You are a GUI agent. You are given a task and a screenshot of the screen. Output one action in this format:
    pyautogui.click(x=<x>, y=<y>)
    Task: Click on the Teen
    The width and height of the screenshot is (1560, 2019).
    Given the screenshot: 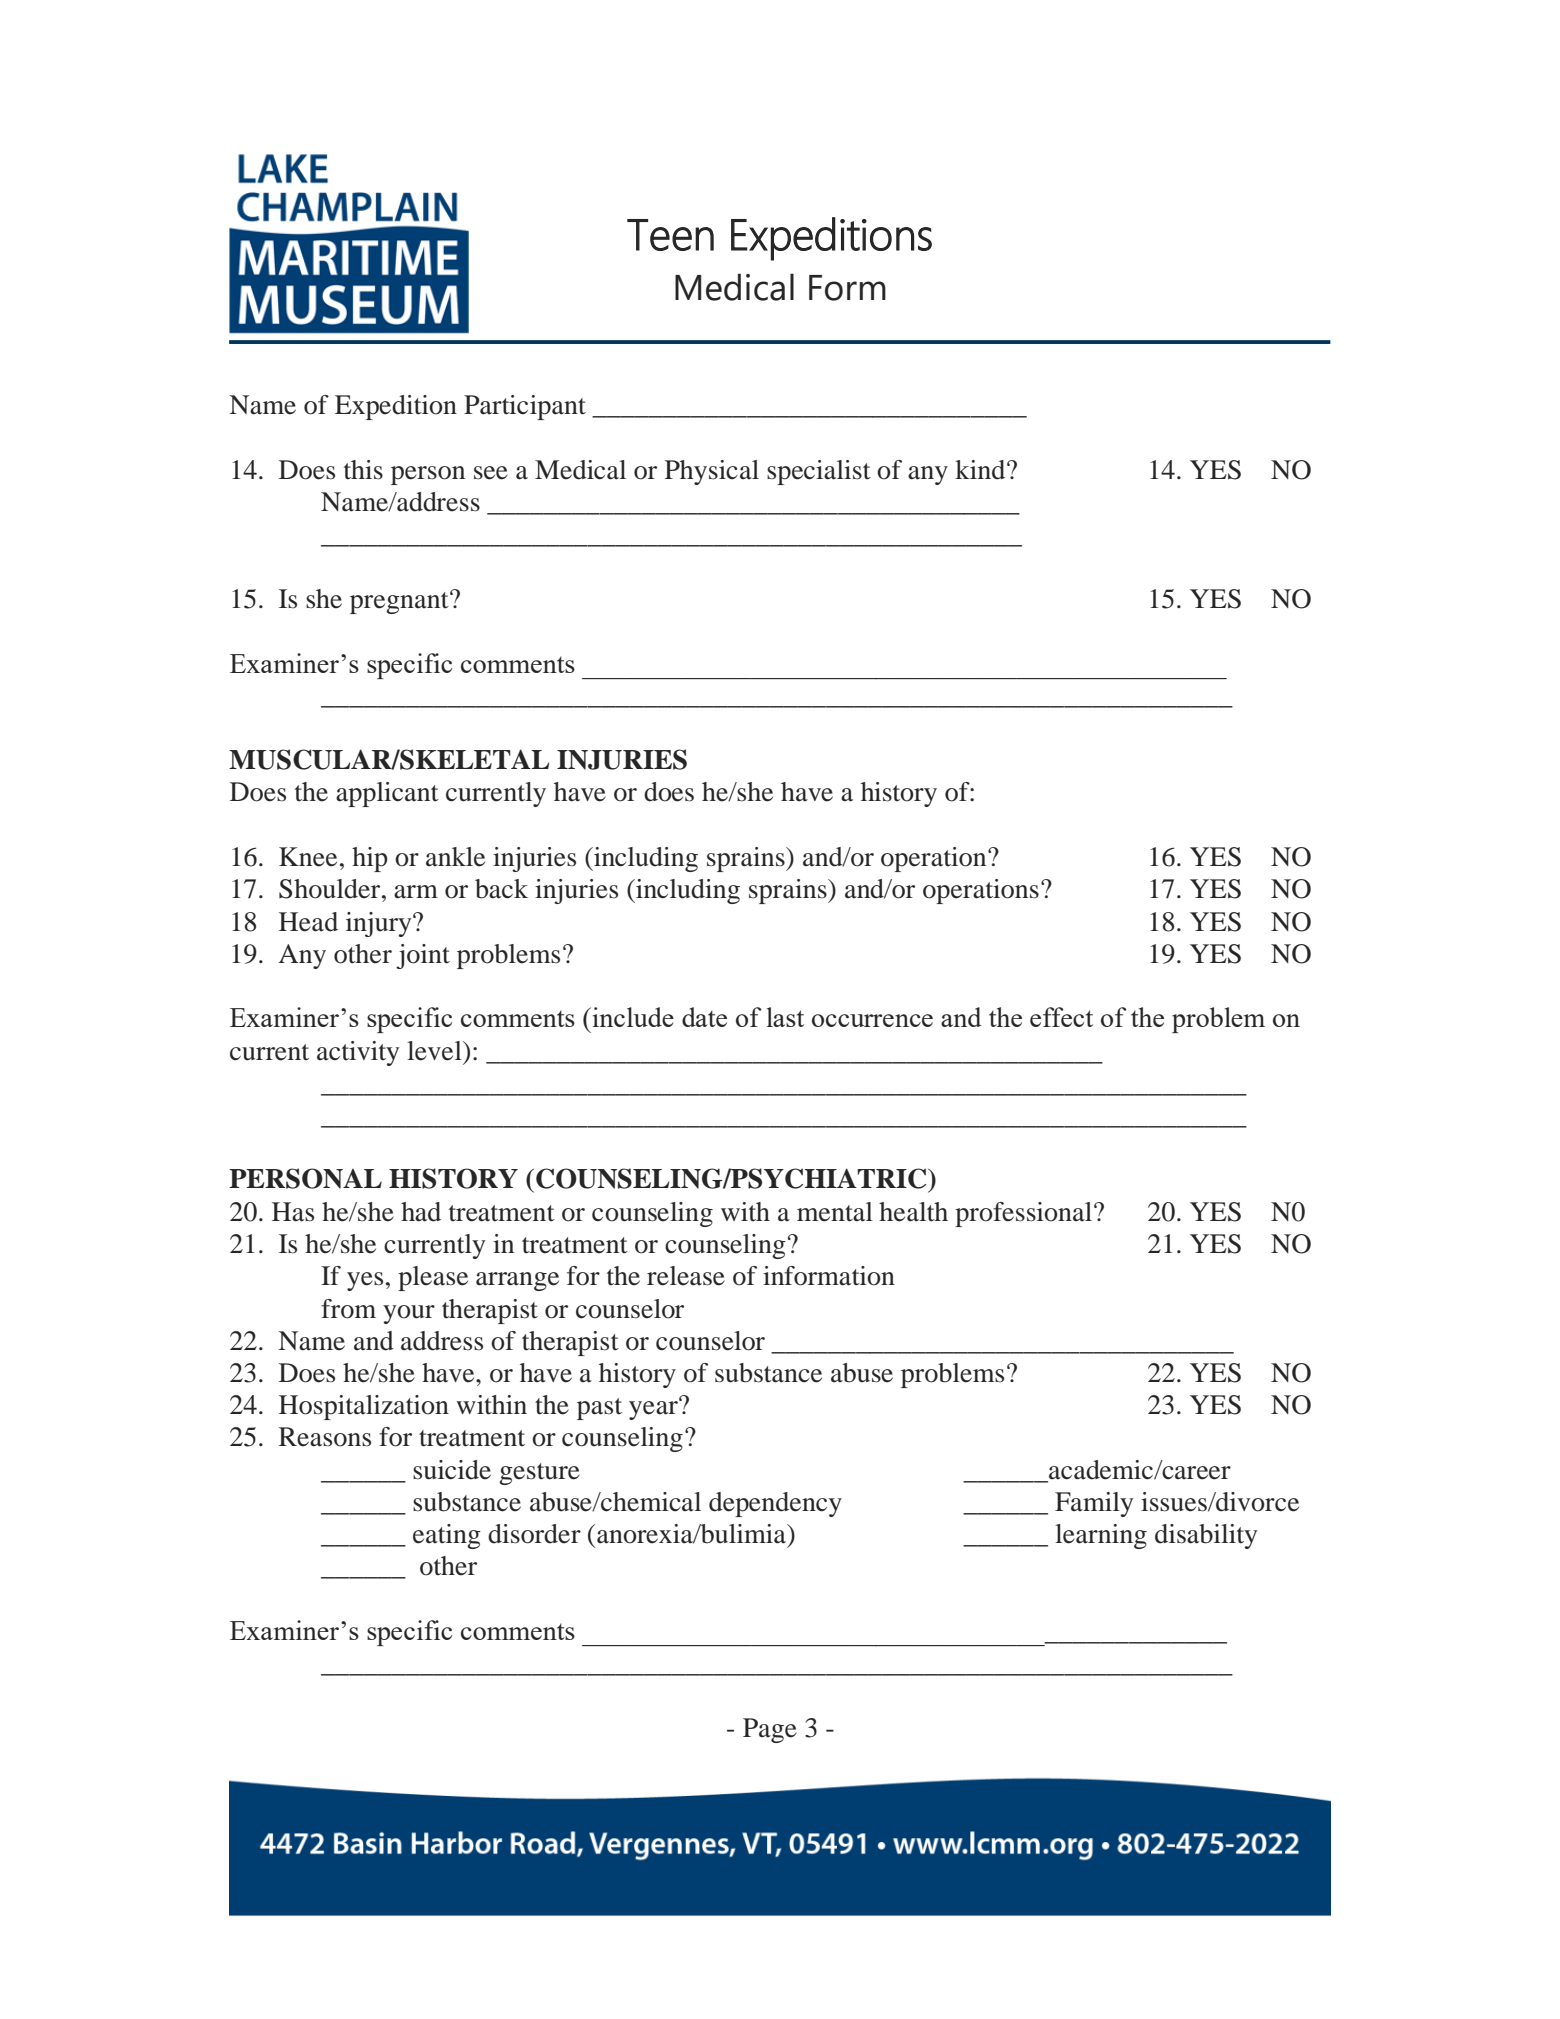 What is the action you would take?
    pyautogui.click(x=670, y=235)
